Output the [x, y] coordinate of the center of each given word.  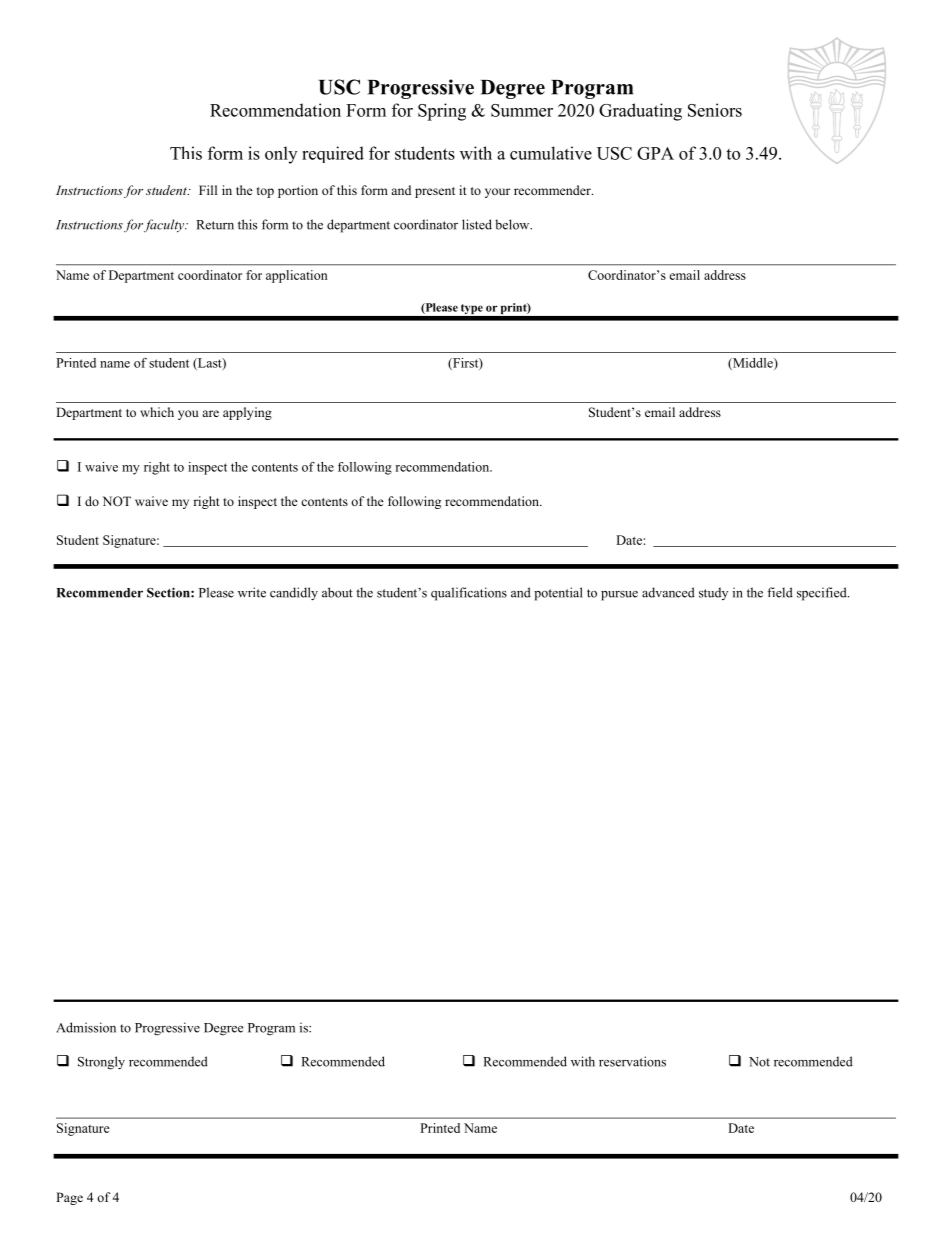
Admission [86, 1027]
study [713, 593]
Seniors [715, 110]
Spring [442, 112]
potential [558, 594]
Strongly [101, 1063]
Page [69, 1198]
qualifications [469, 594]
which [157, 412]
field [780, 592]
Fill [208, 190]
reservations [632, 1061]
